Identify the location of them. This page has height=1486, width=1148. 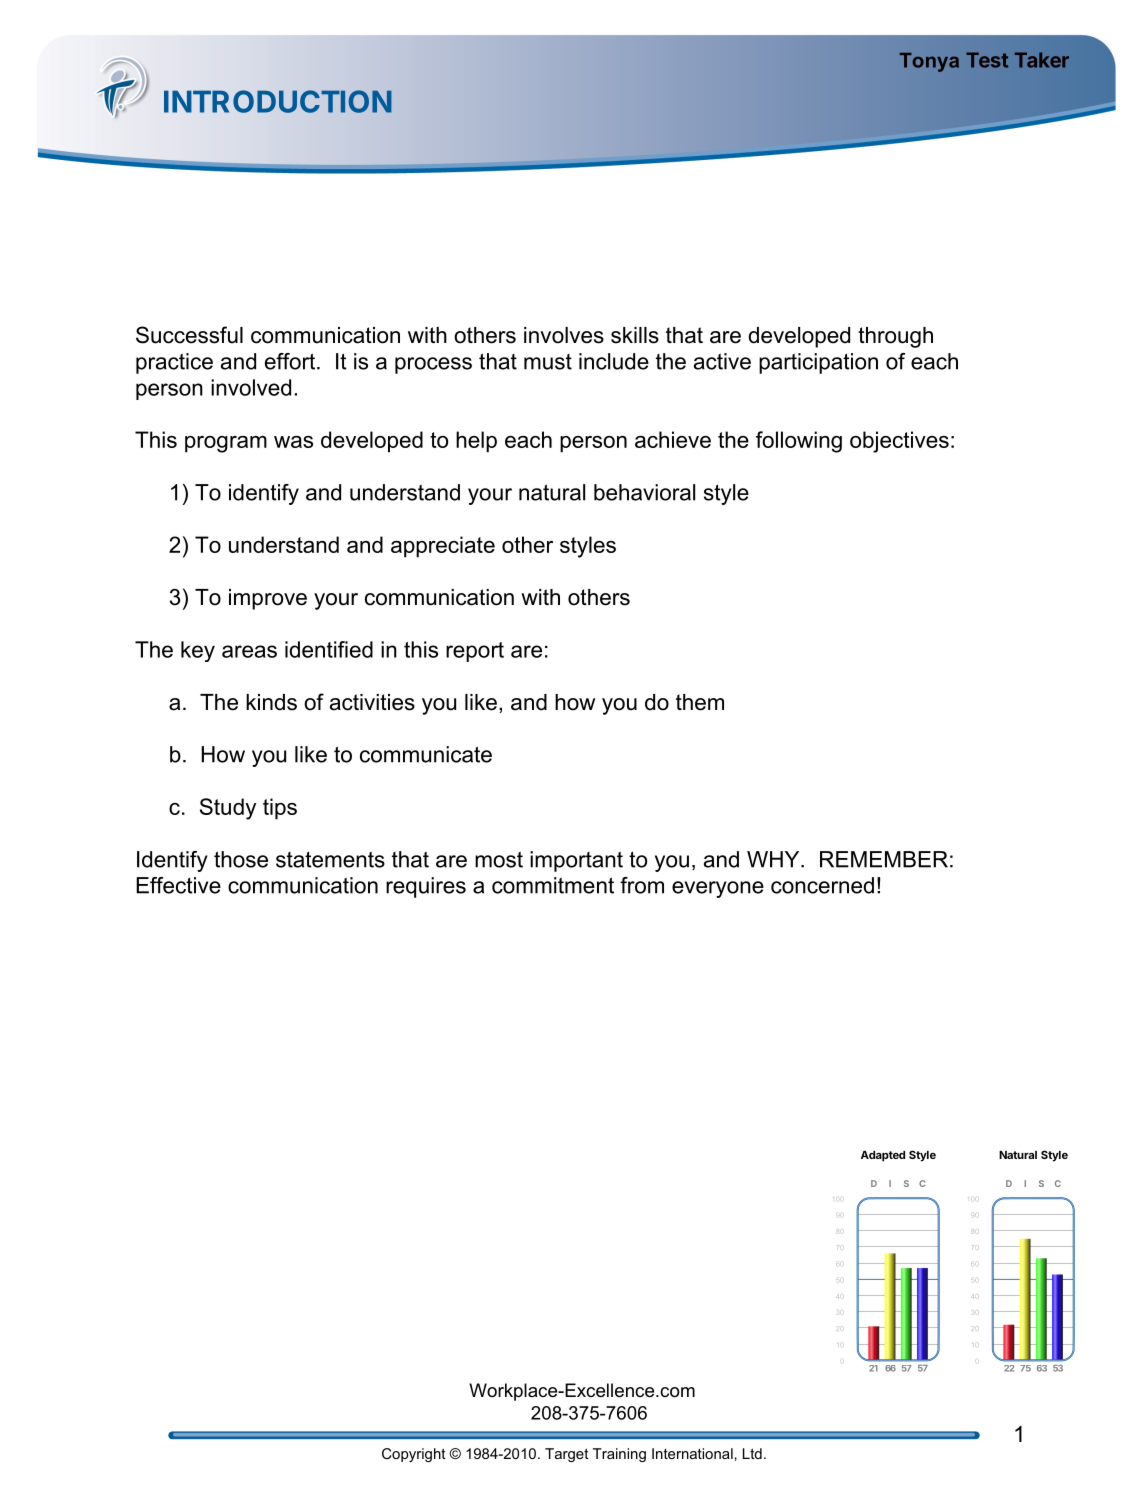
(700, 702).
